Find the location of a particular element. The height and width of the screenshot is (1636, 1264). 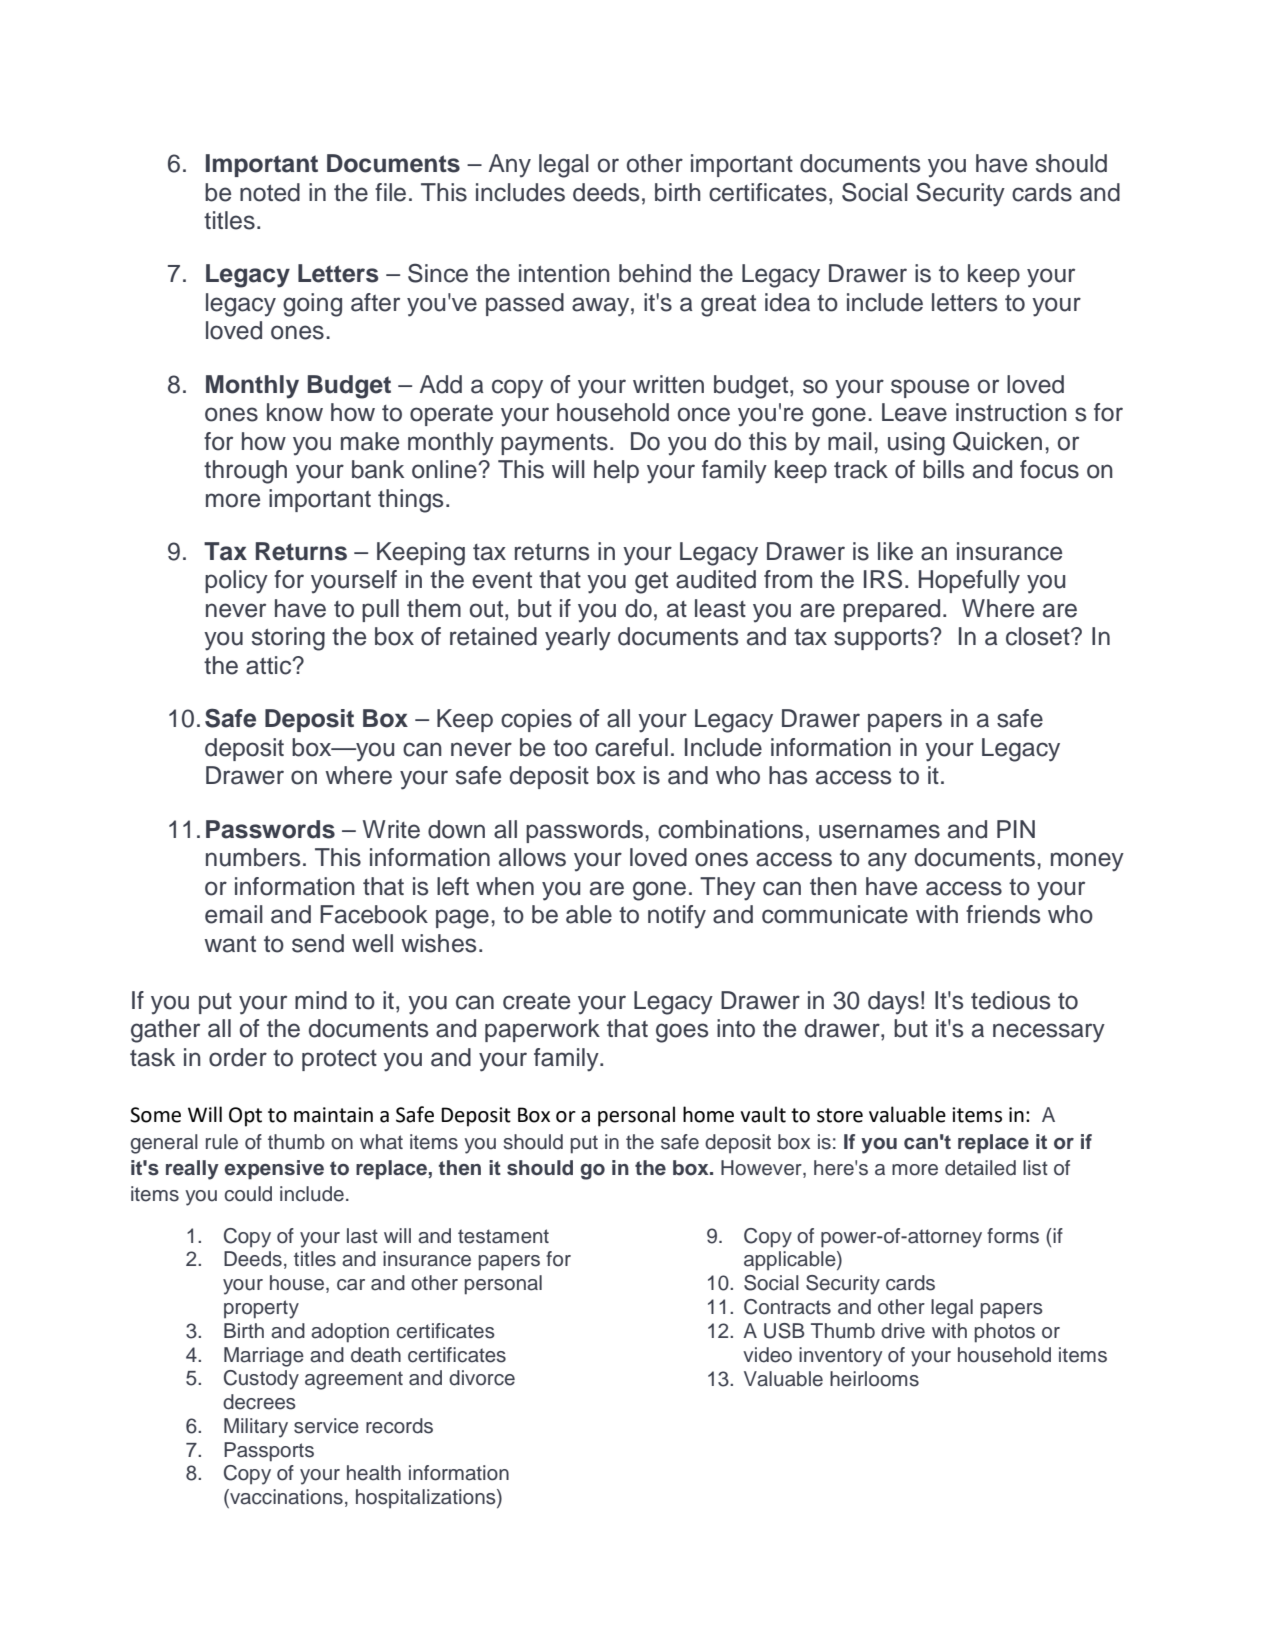

allows is located at coordinates (532, 857).
